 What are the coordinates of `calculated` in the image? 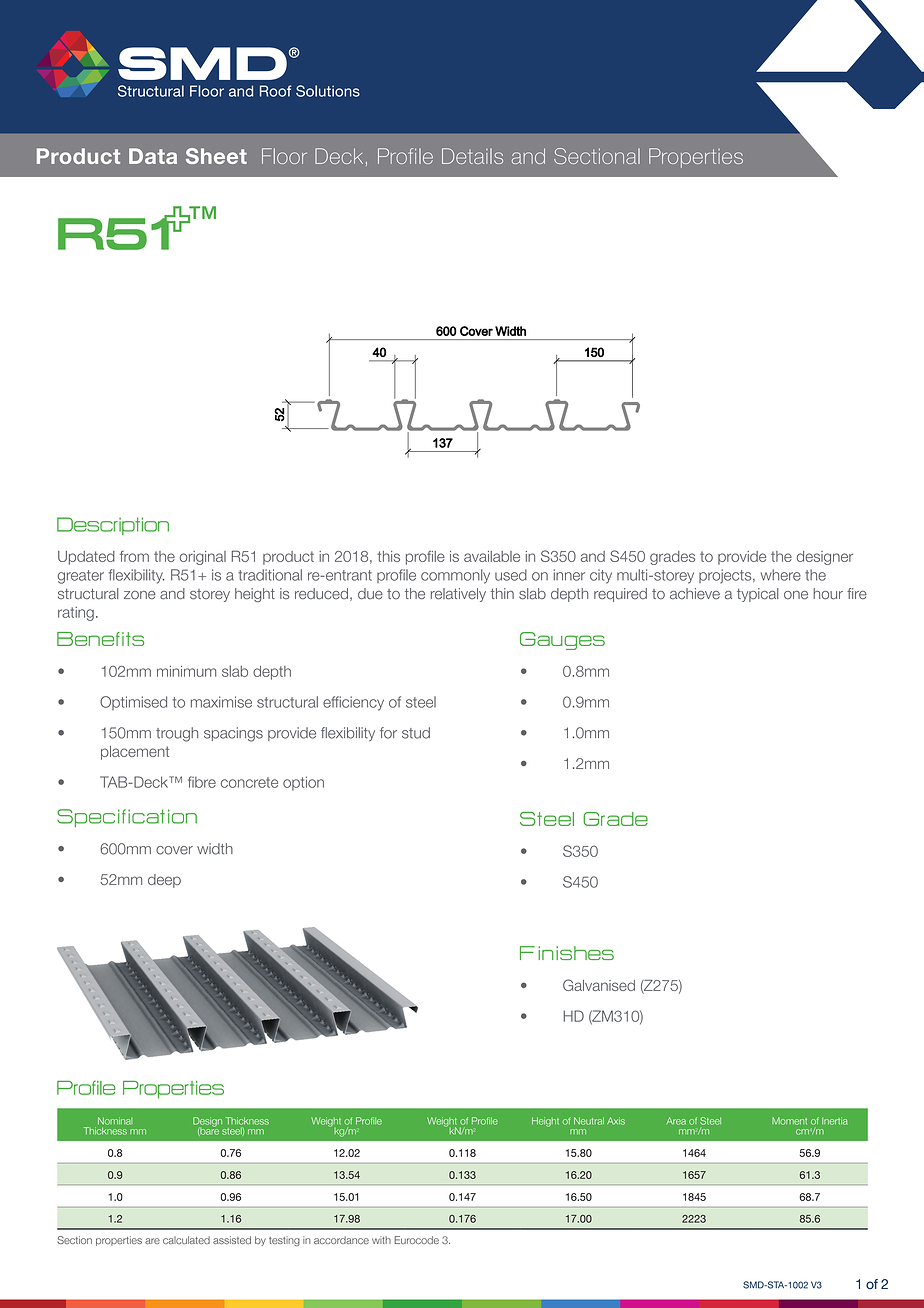 It's located at (186, 1240).
